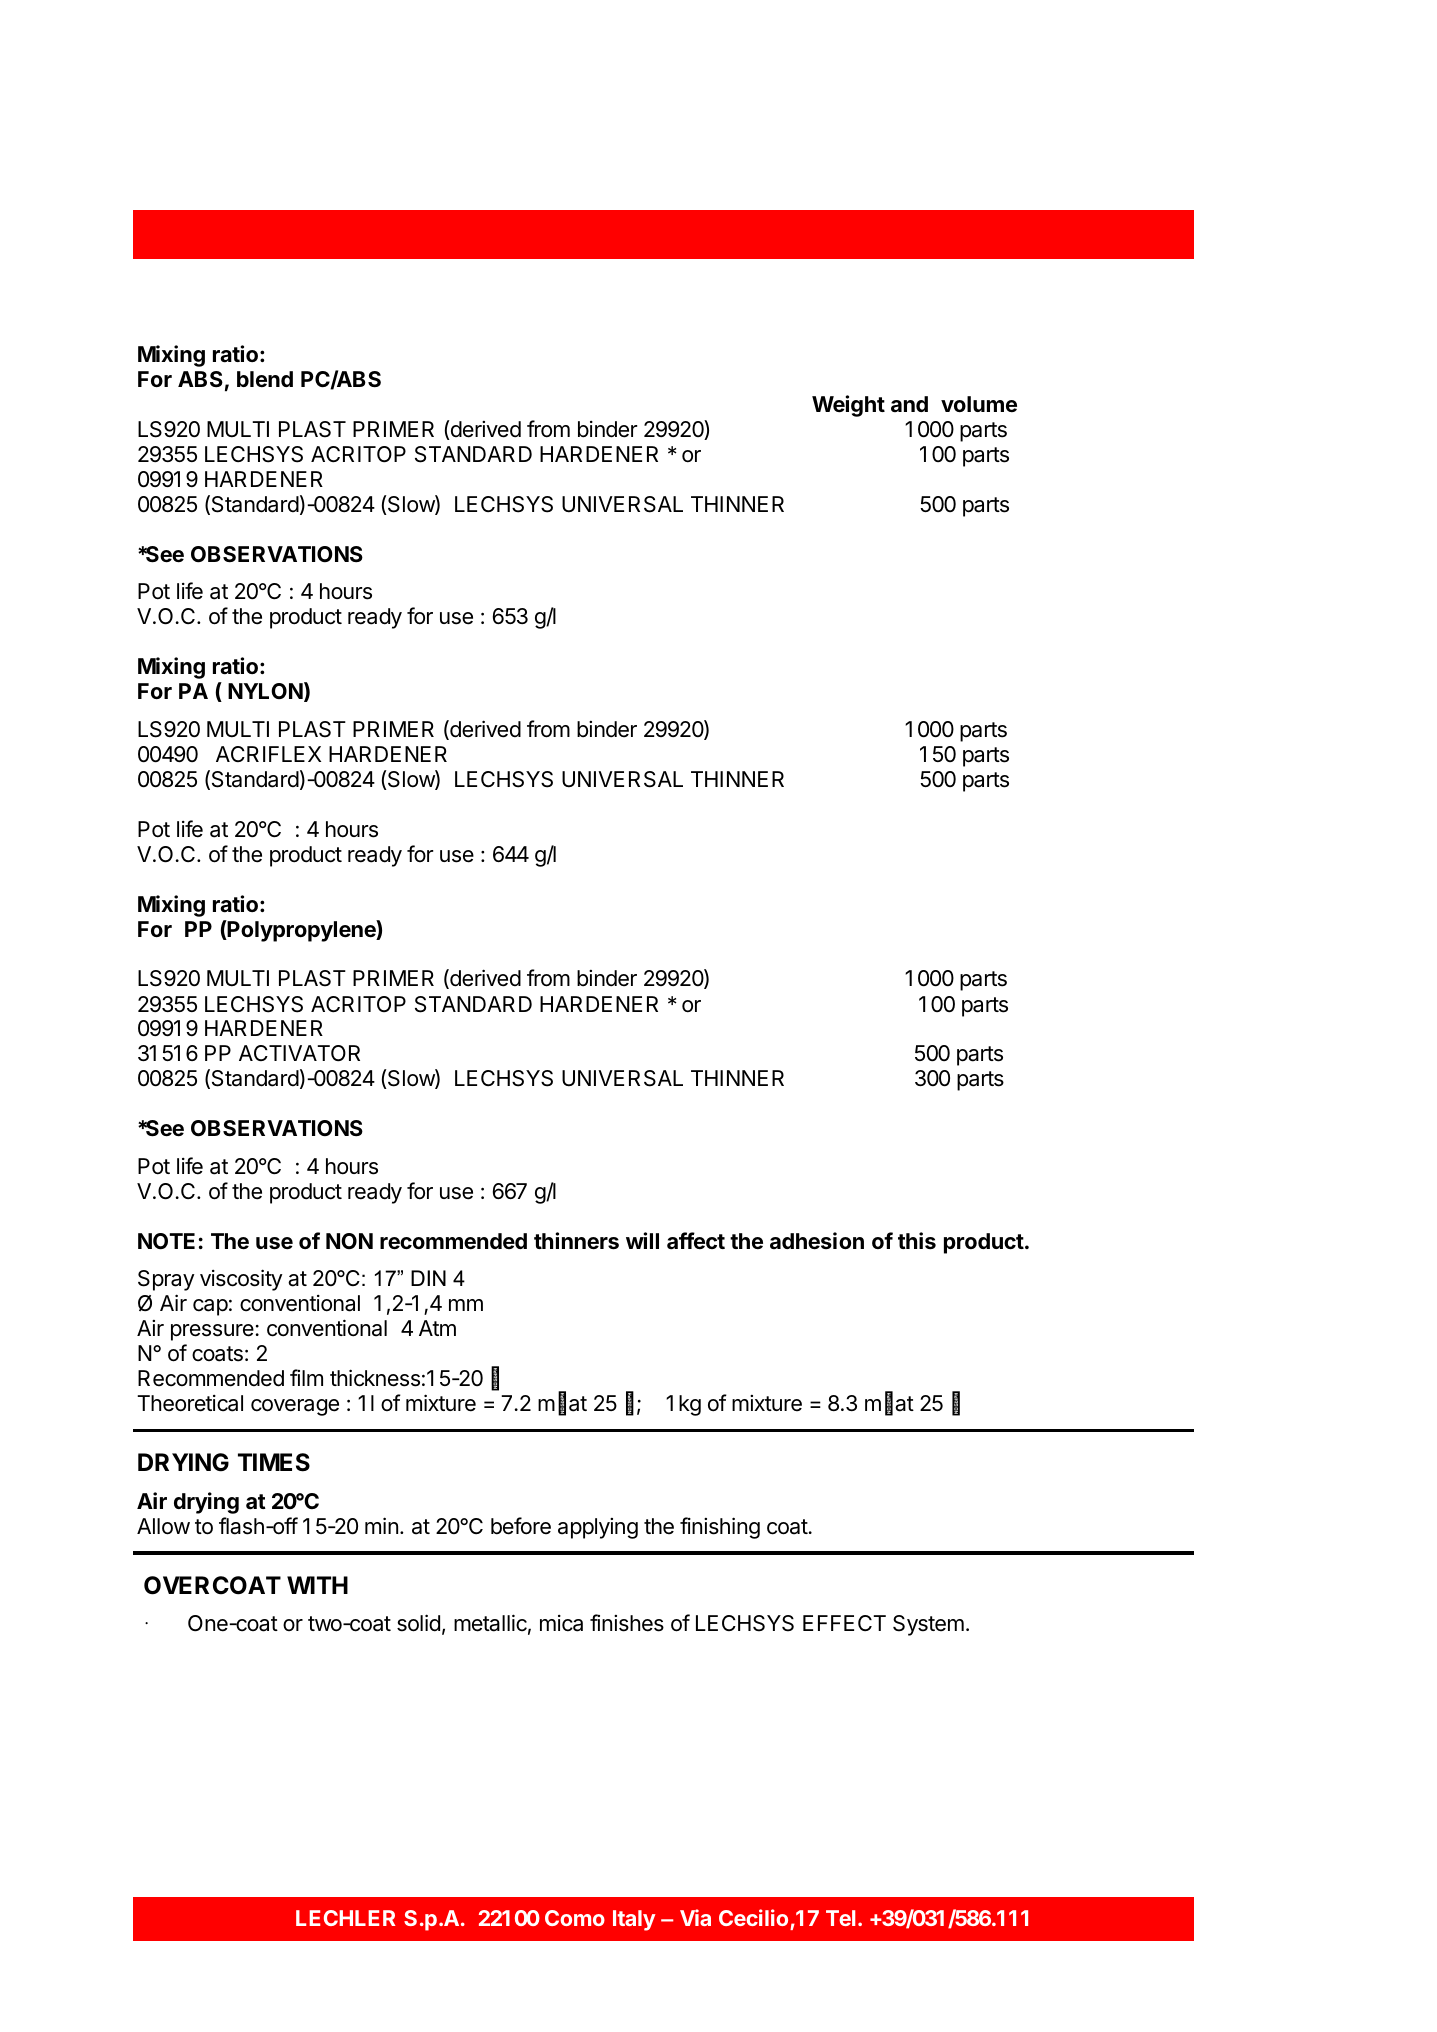 The width and height of the screenshot is (1437, 2032). What do you see at coordinates (575, 1918) in the screenshot?
I see `Como` at bounding box center [575, 1918].
